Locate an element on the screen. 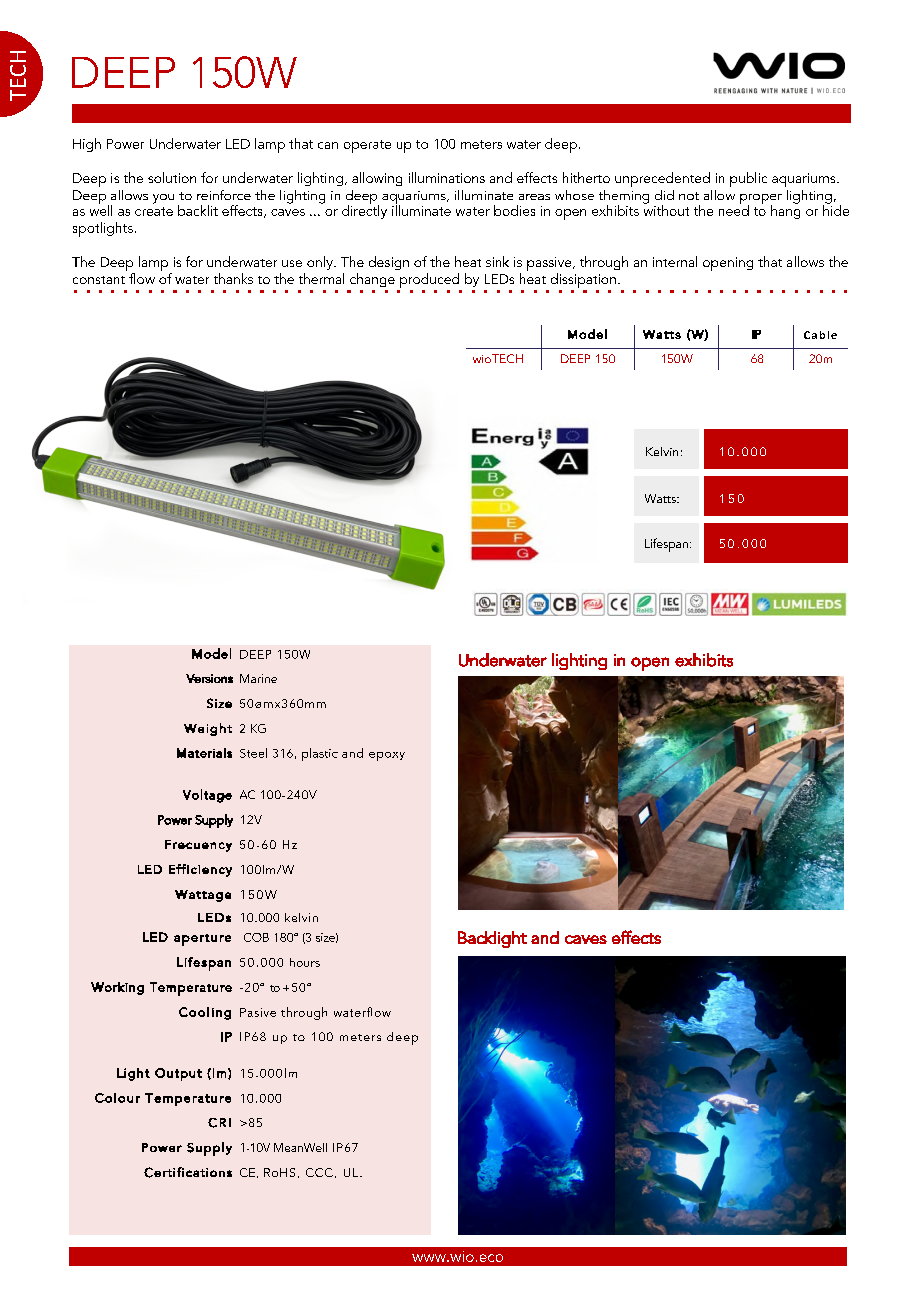  epoxy is located at coordinates (387, 756).
